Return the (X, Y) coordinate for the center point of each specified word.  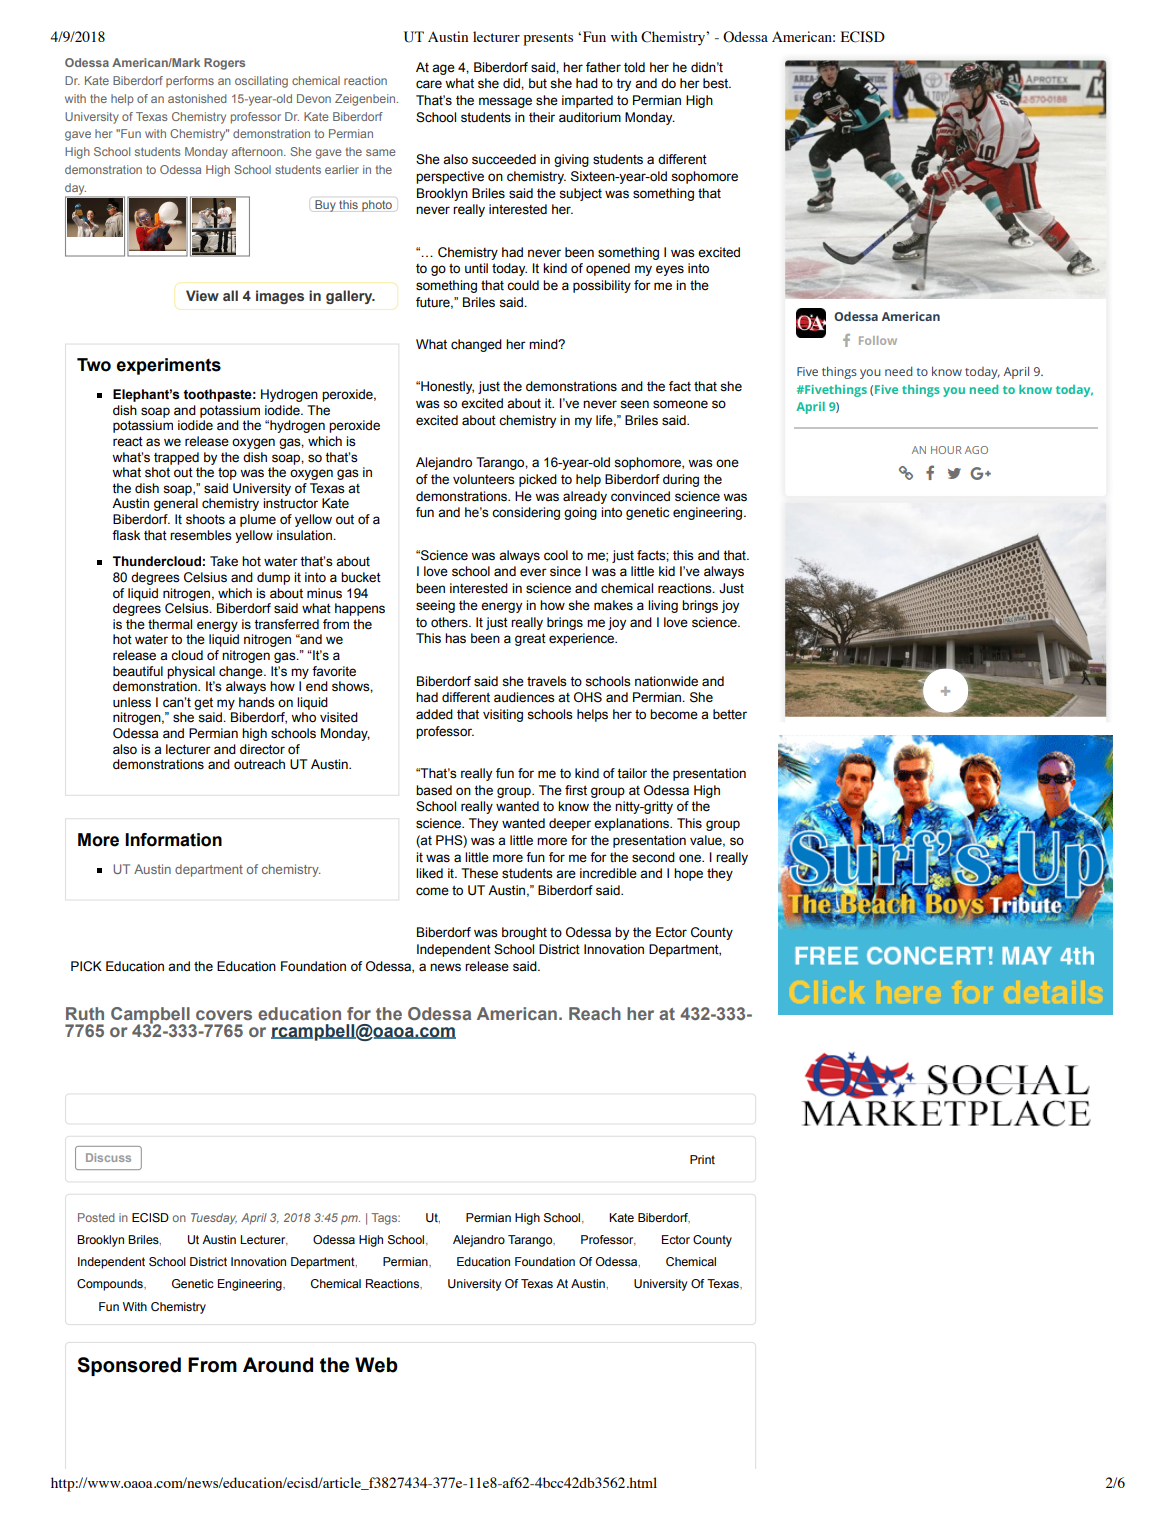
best (717, 83)
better (730, 714)
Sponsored (129, 1366)
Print (702, 1159)
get (203, 703)
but (538, 83)
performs (190, 81)
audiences (524, 697)
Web (376, 1365)
